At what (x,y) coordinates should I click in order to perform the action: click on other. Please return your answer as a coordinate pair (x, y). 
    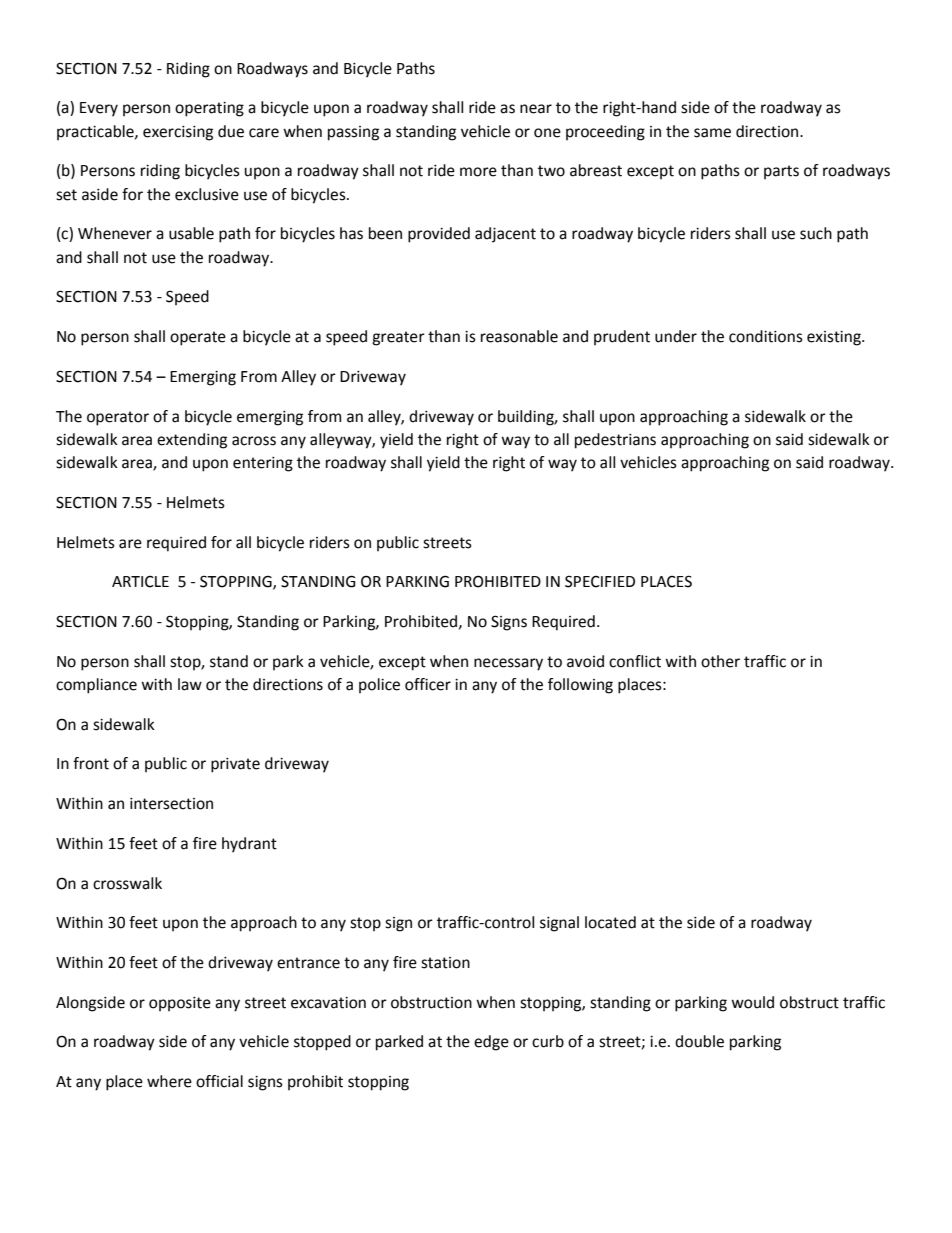
    Looking at the image, I should click on (720, 661).
